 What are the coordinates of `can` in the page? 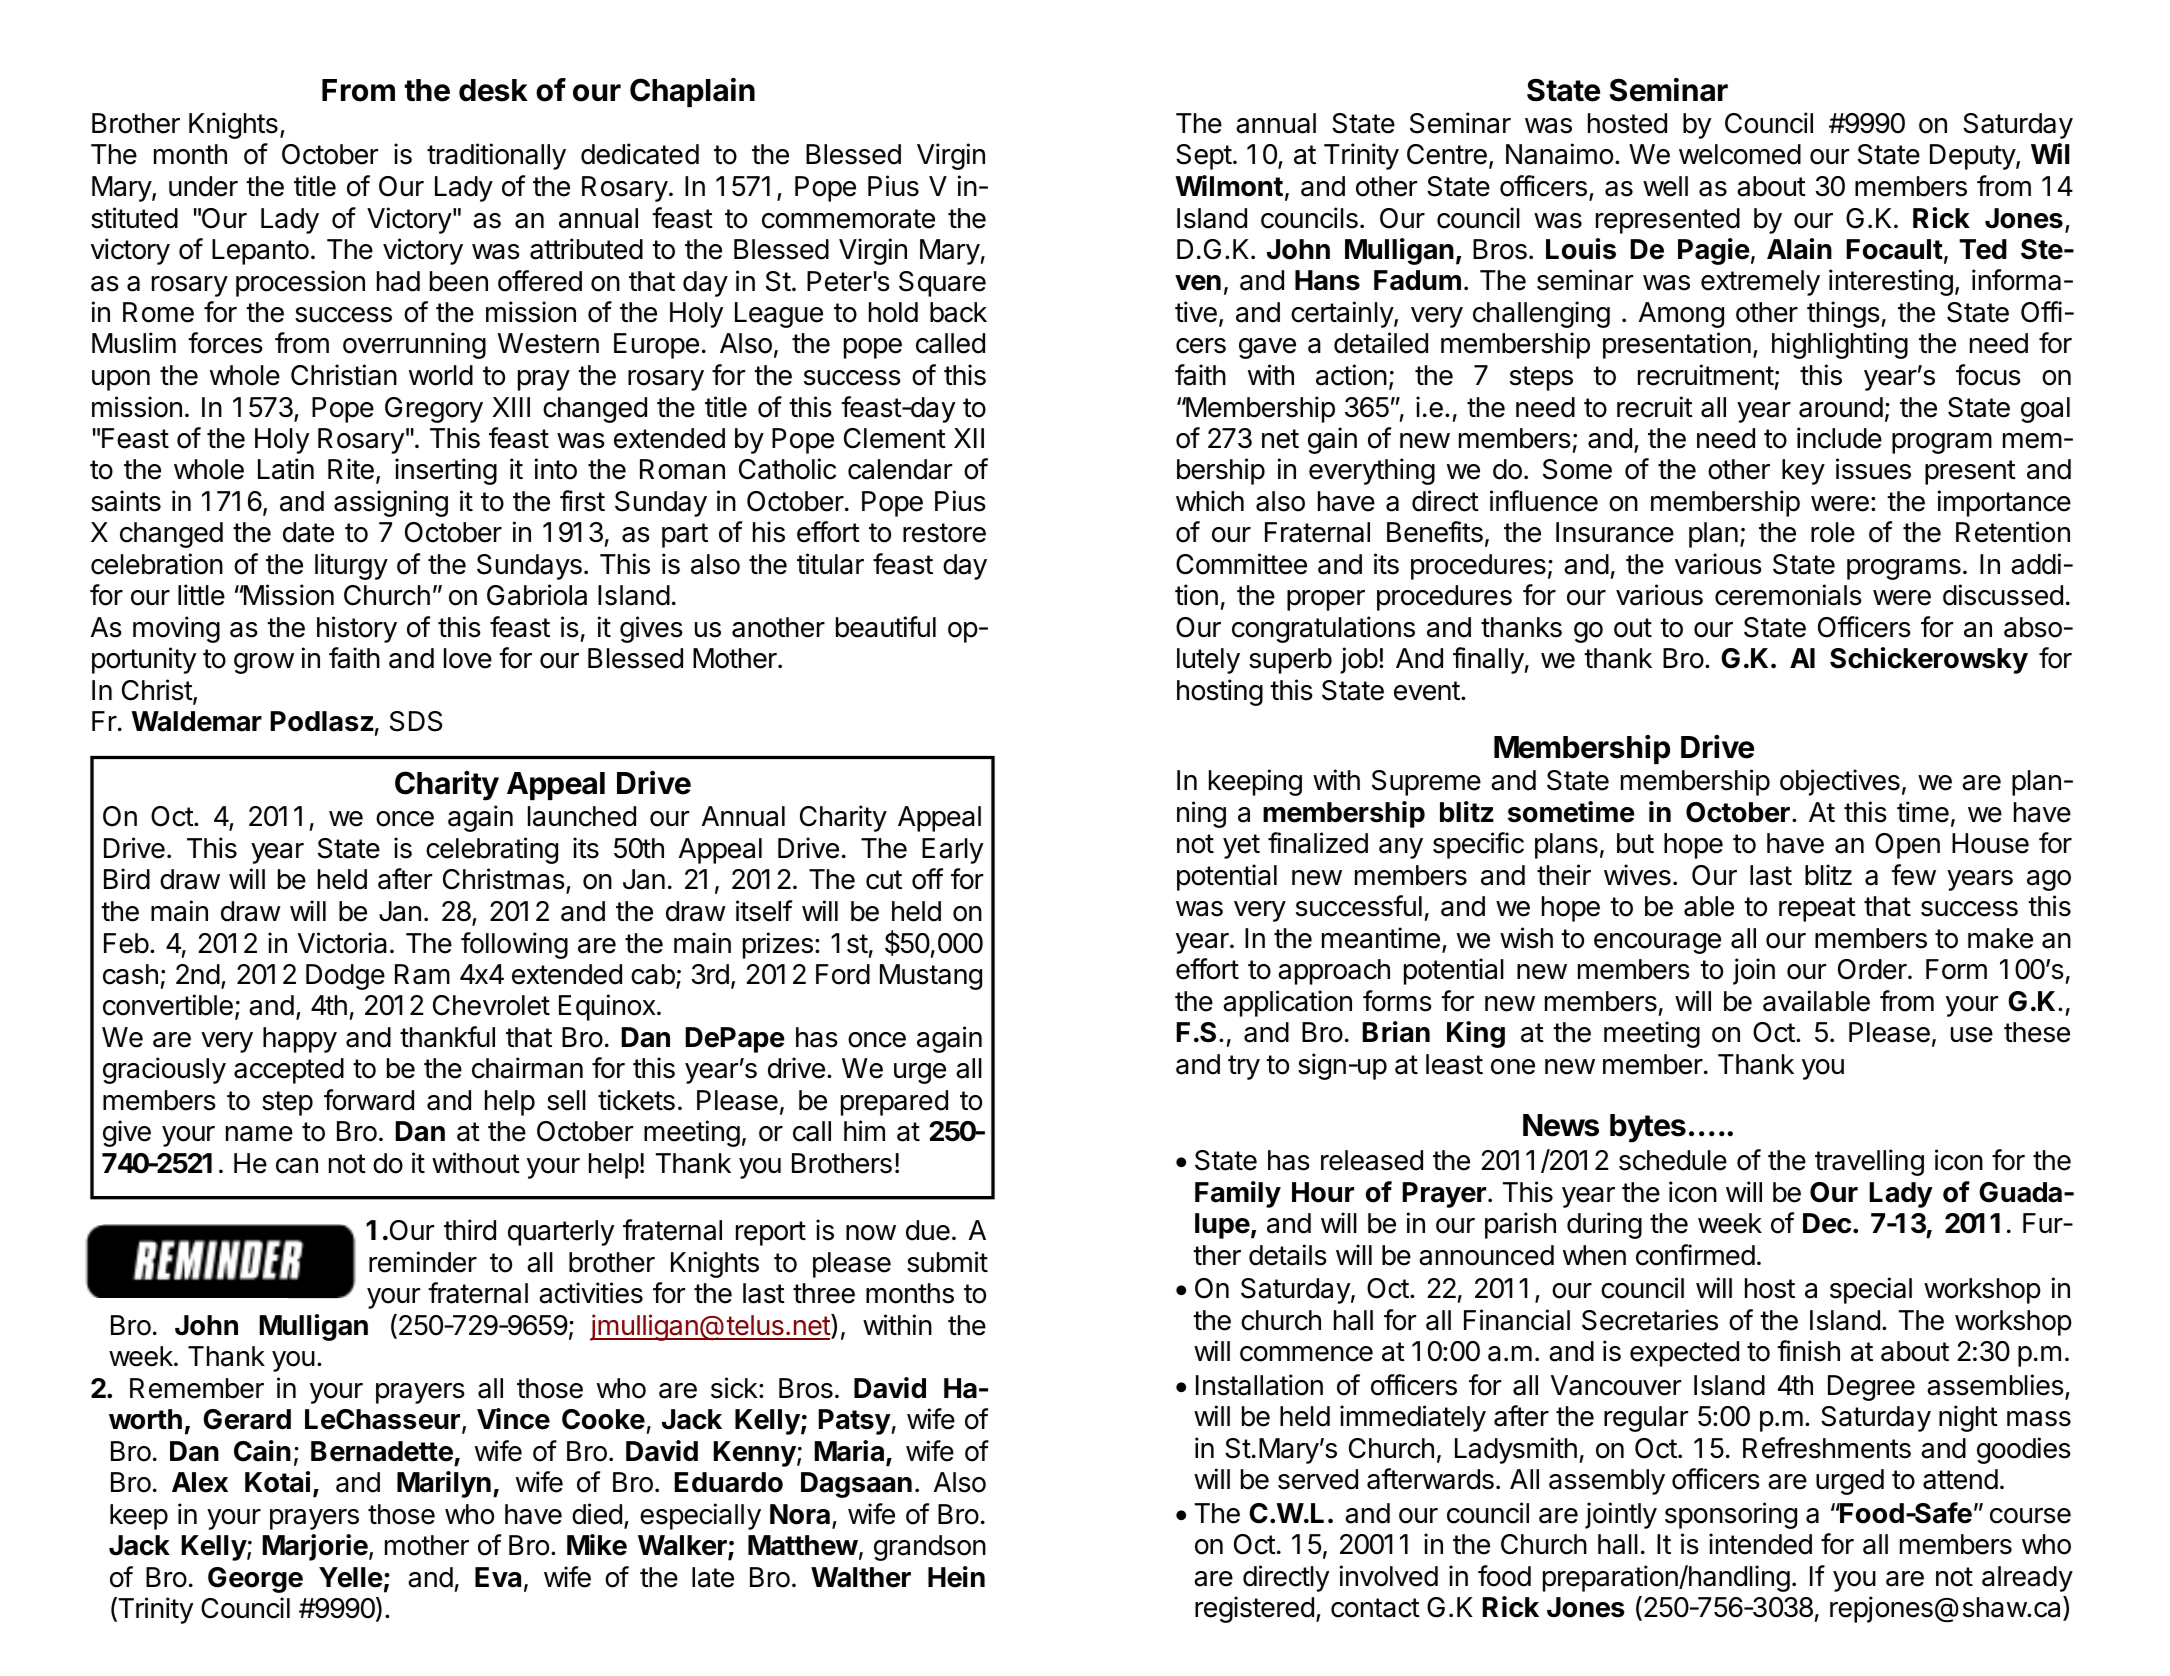 It's located at (297, 1166).
